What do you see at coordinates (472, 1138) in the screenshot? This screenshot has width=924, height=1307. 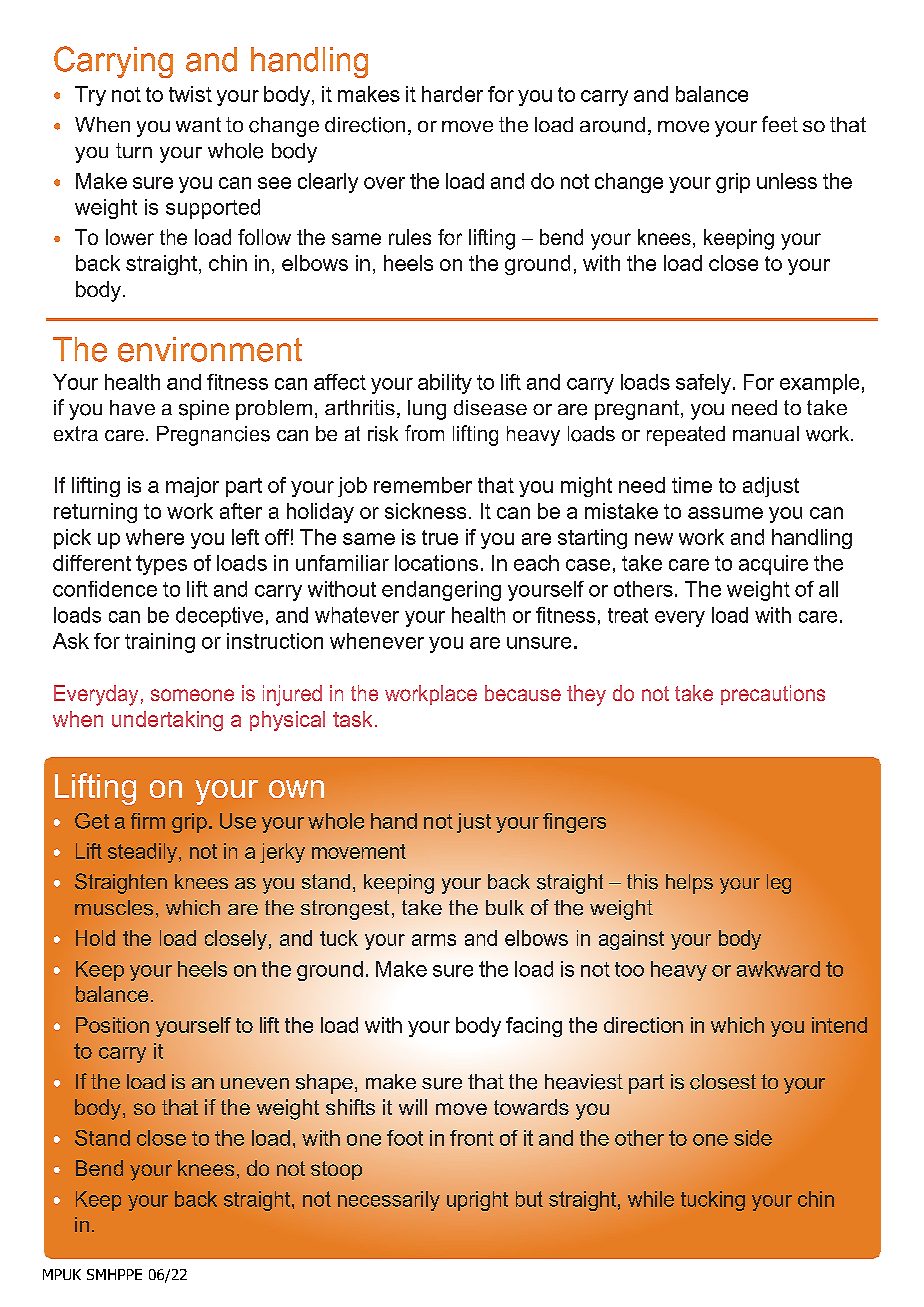 I see `front` at bounding box center [472, 1138].
